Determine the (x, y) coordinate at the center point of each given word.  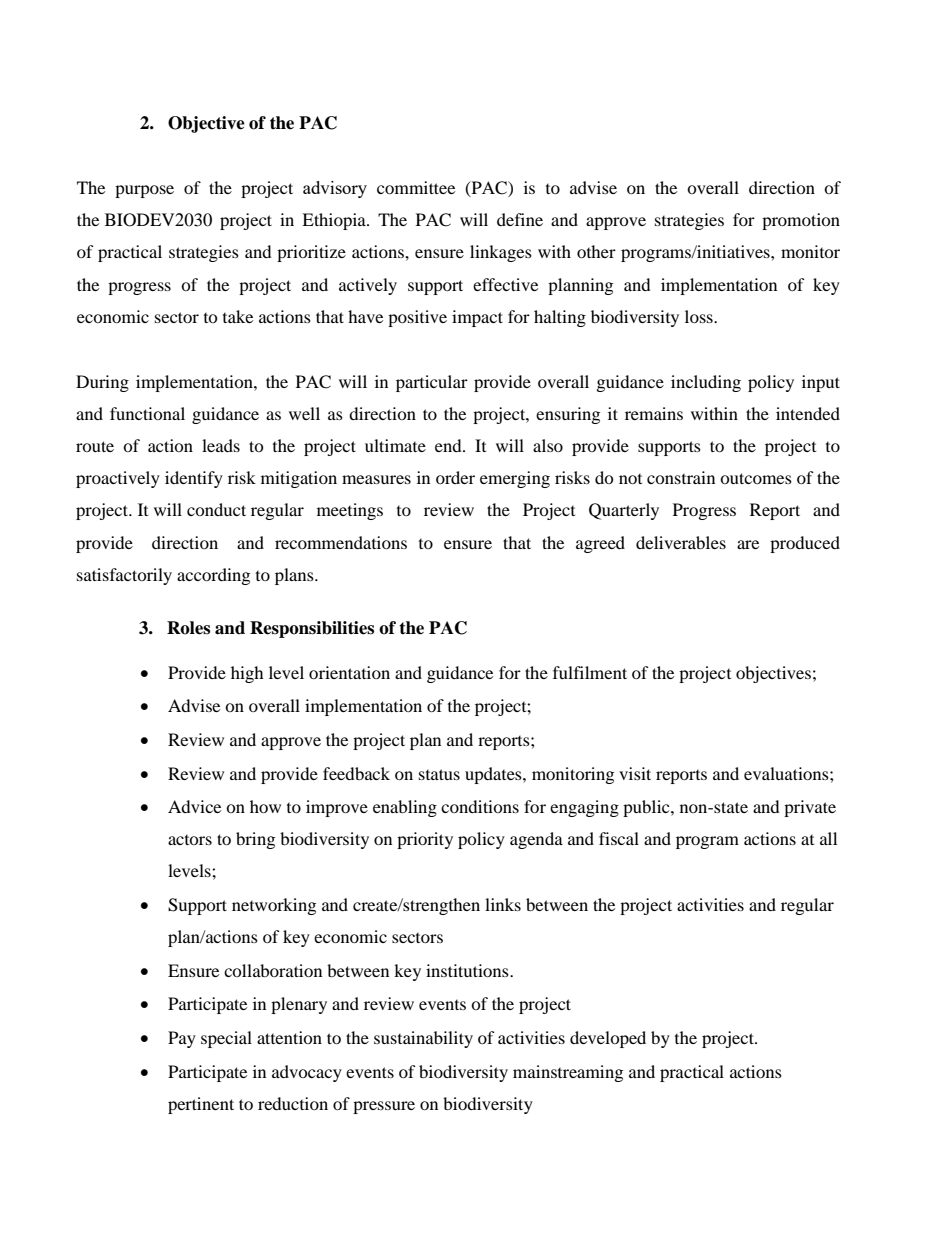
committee (416, 187)
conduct (216, 509)
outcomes (756, 478)
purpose (144, 191)
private (810, 808)
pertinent (201, 1105)
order (455, 477)
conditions (480, 806)
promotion (801, 221)
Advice (194, 806)
